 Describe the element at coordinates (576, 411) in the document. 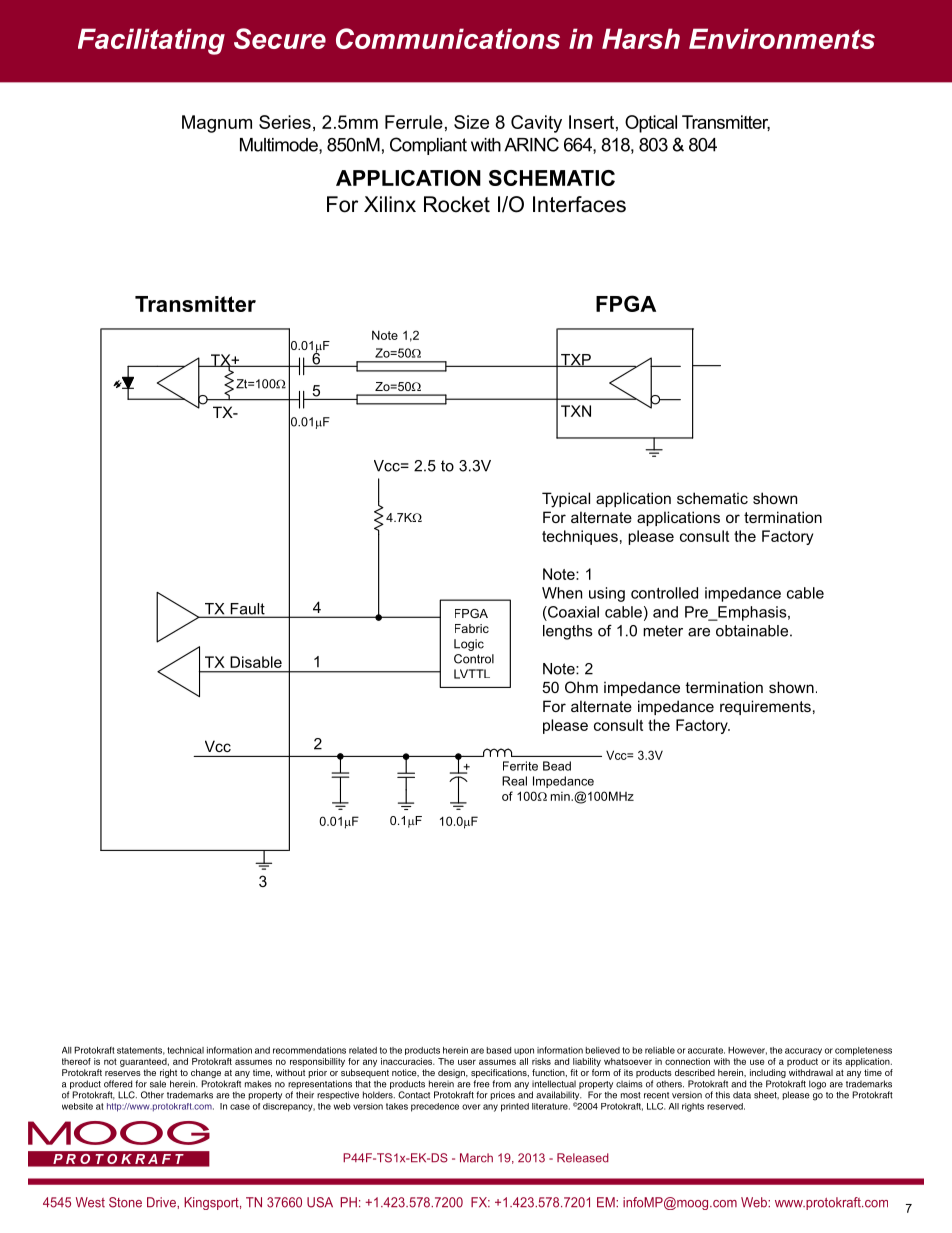

I see `TXN` at that location.
